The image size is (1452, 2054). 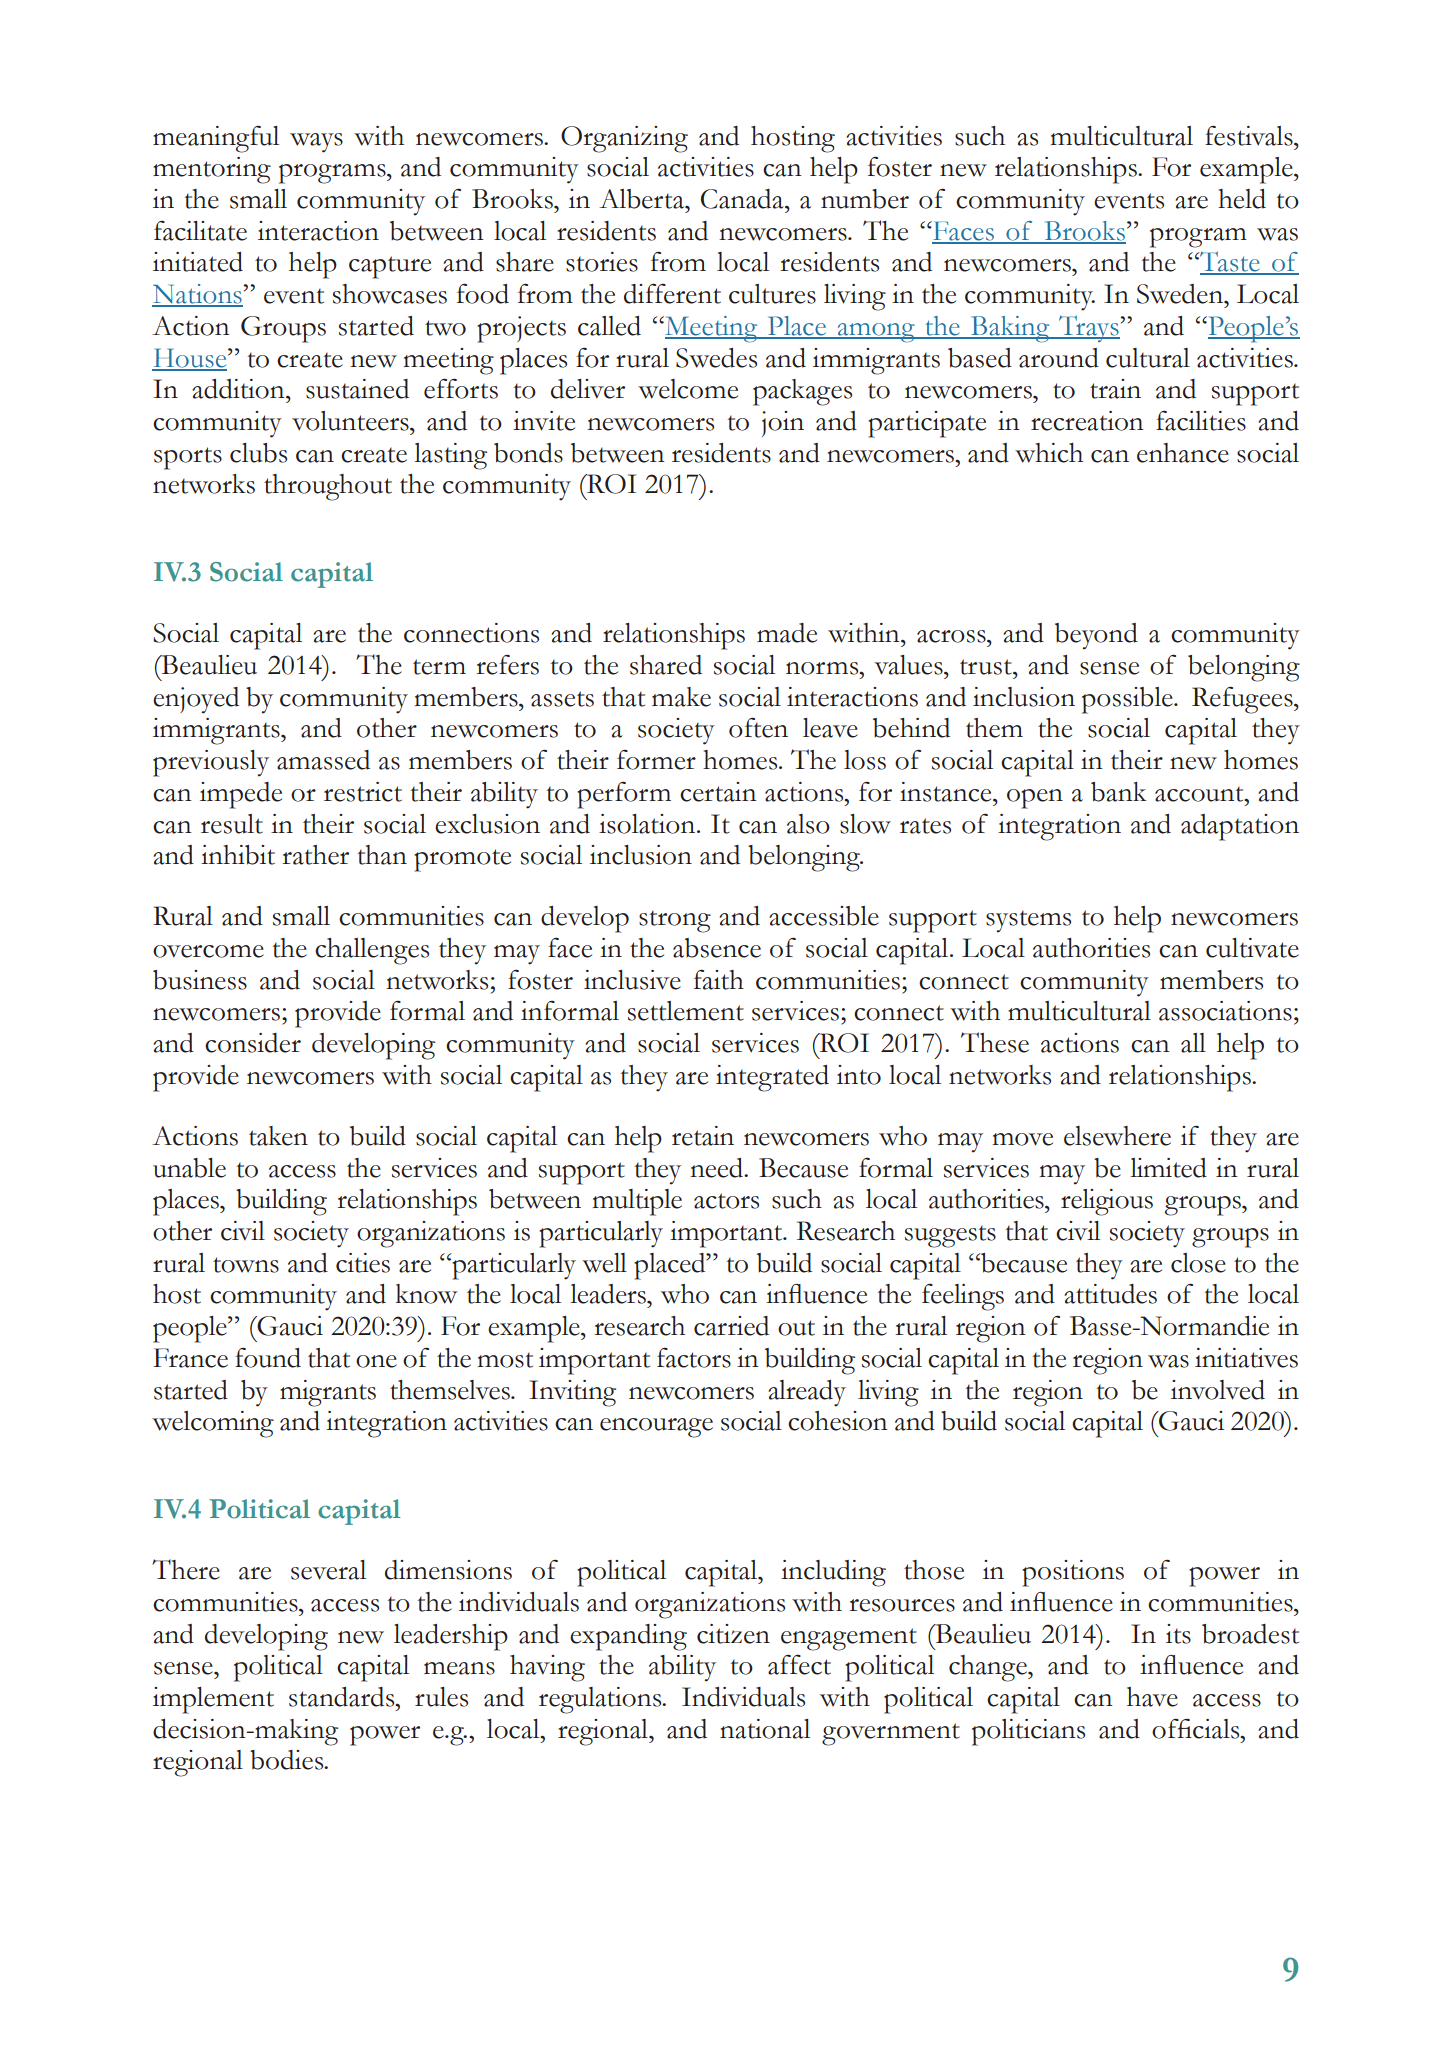 What do you see at coordinates (323, 760) in the document?
I see `amassed` at bounding box center [323, 760].
